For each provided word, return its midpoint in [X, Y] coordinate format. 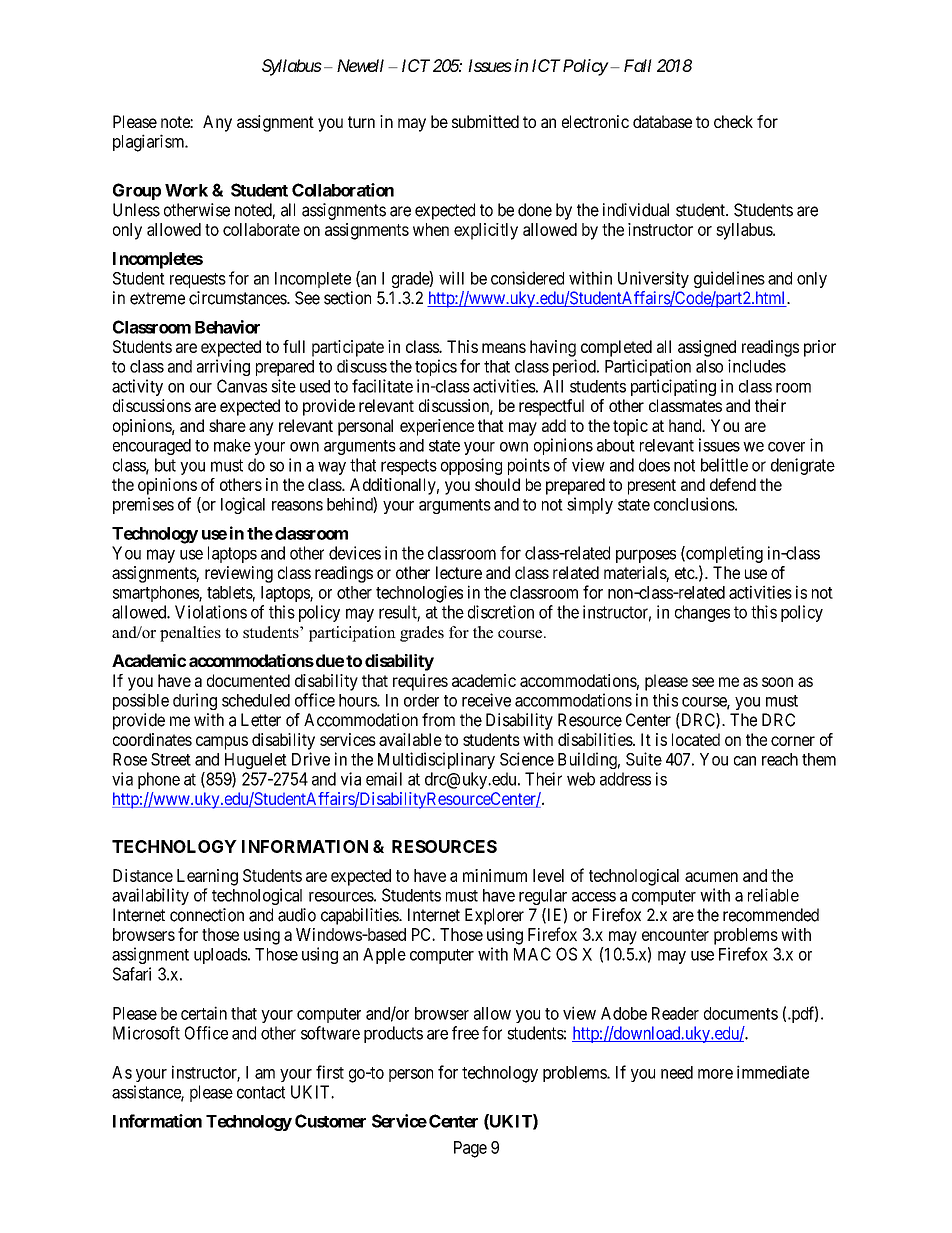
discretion [501, 612]
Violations [211, 612]
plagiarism [150, 143]
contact [261, 1092]
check [733, 121]
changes [702, 613]
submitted [485, 121]
